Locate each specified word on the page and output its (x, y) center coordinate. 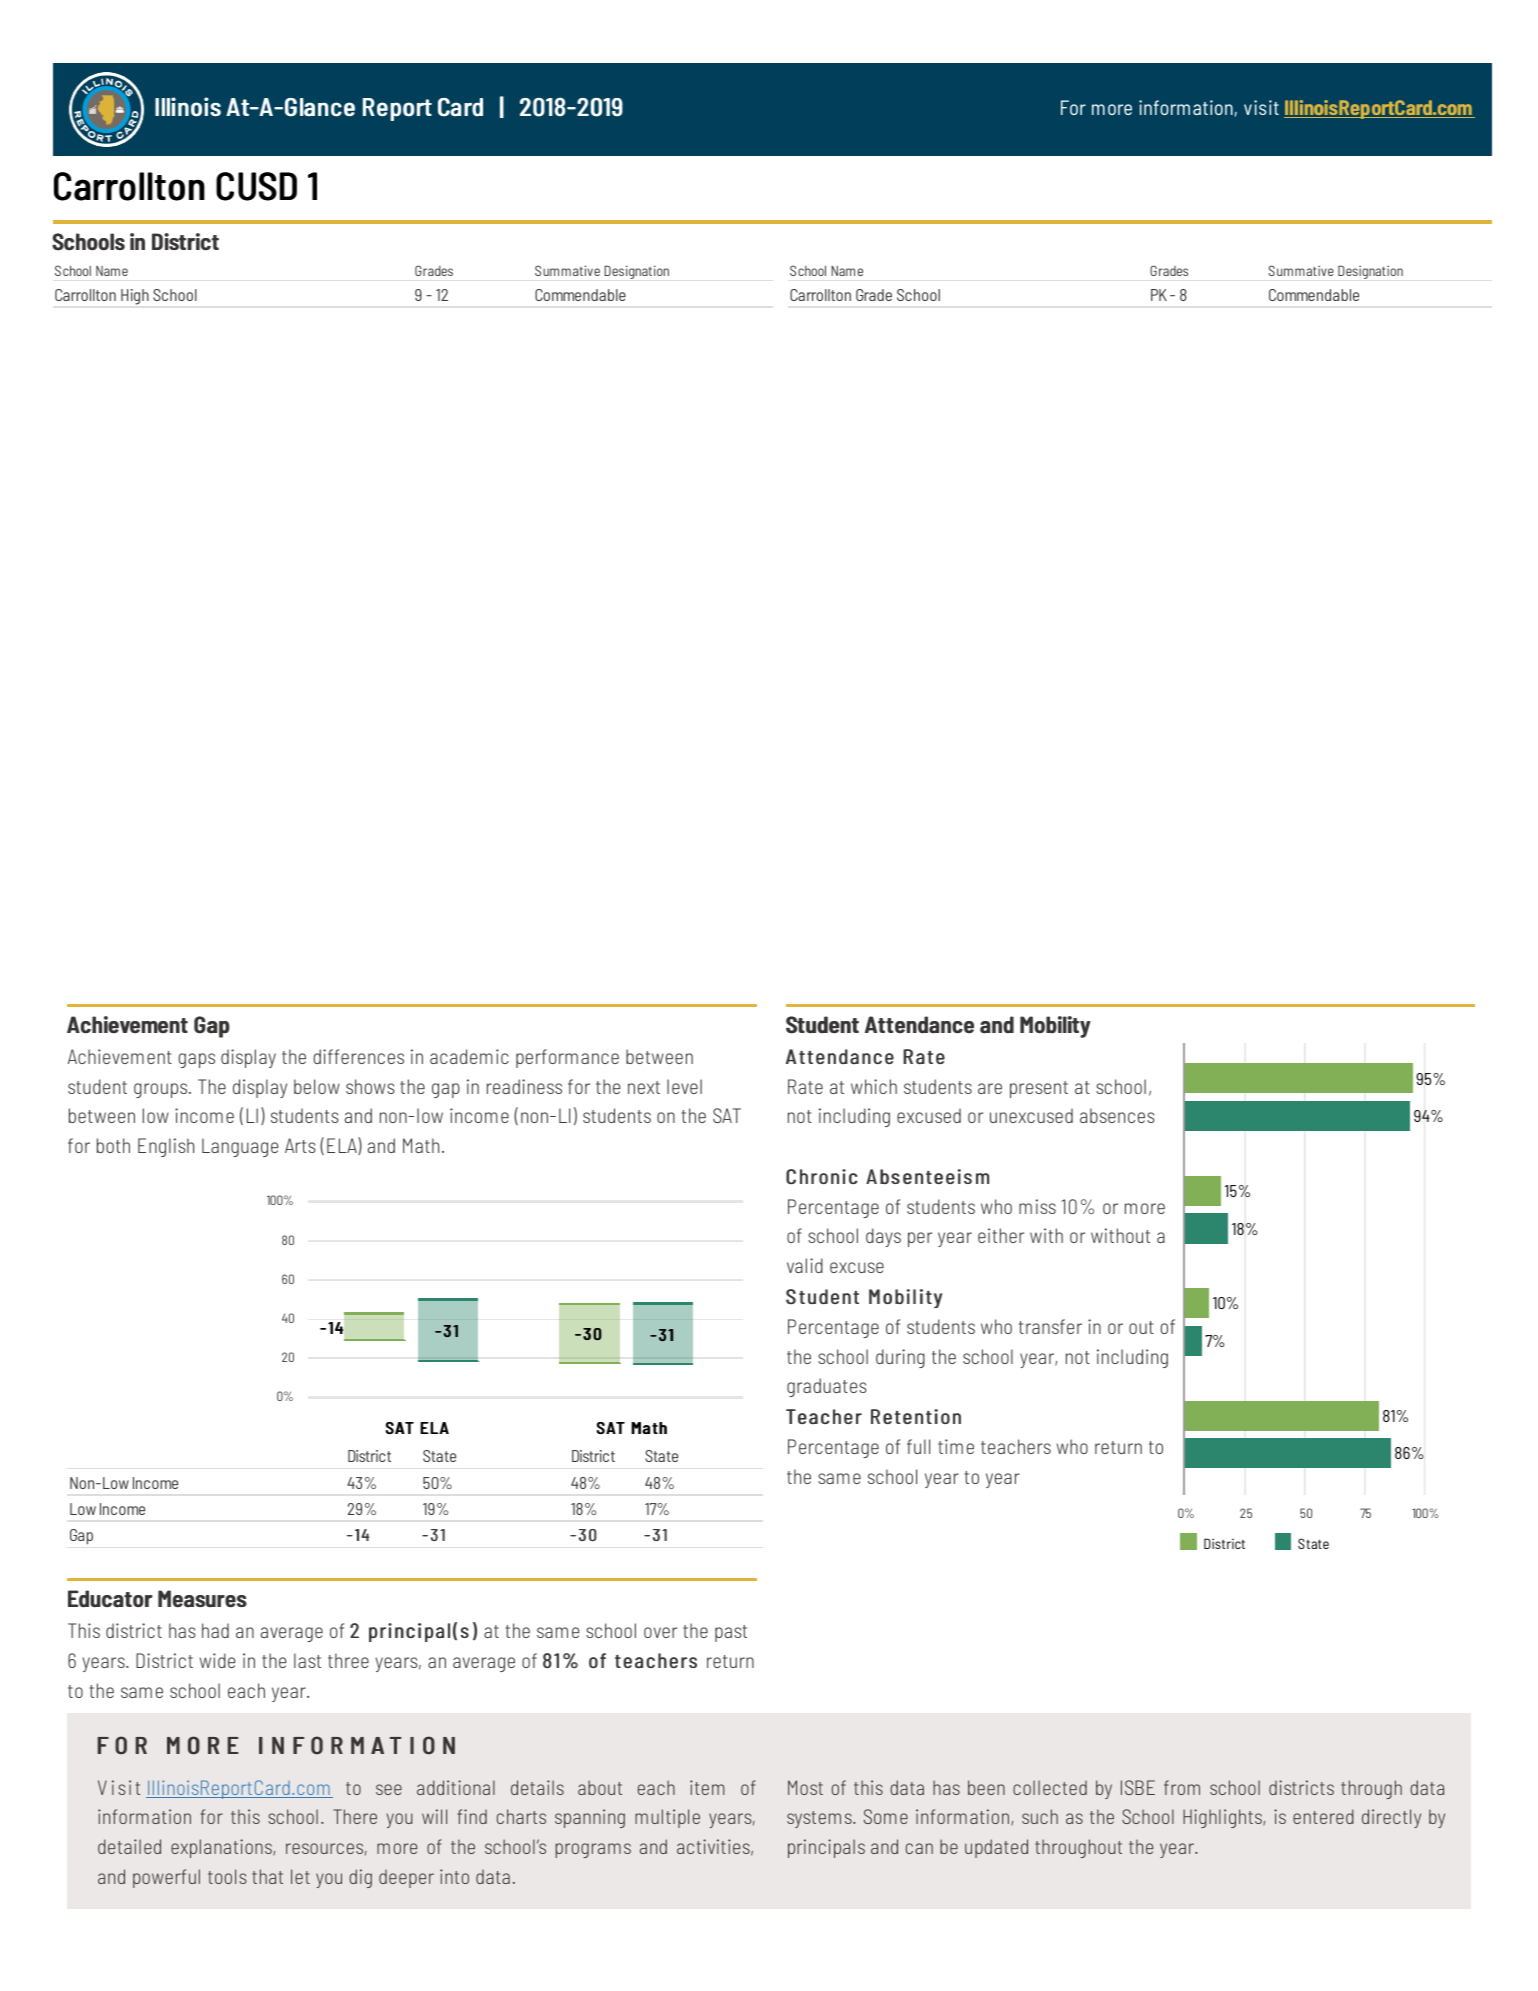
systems (820, 1819)
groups (162, 1090)
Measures (202, 1599)
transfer (1050, 1326)
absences (1117, 1115)
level (684, 1086)
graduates (827, 1387)
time (956, 1446)
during (900, 1358)
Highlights (1223, 1818)
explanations (222, 1848)
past (731, 1633)
